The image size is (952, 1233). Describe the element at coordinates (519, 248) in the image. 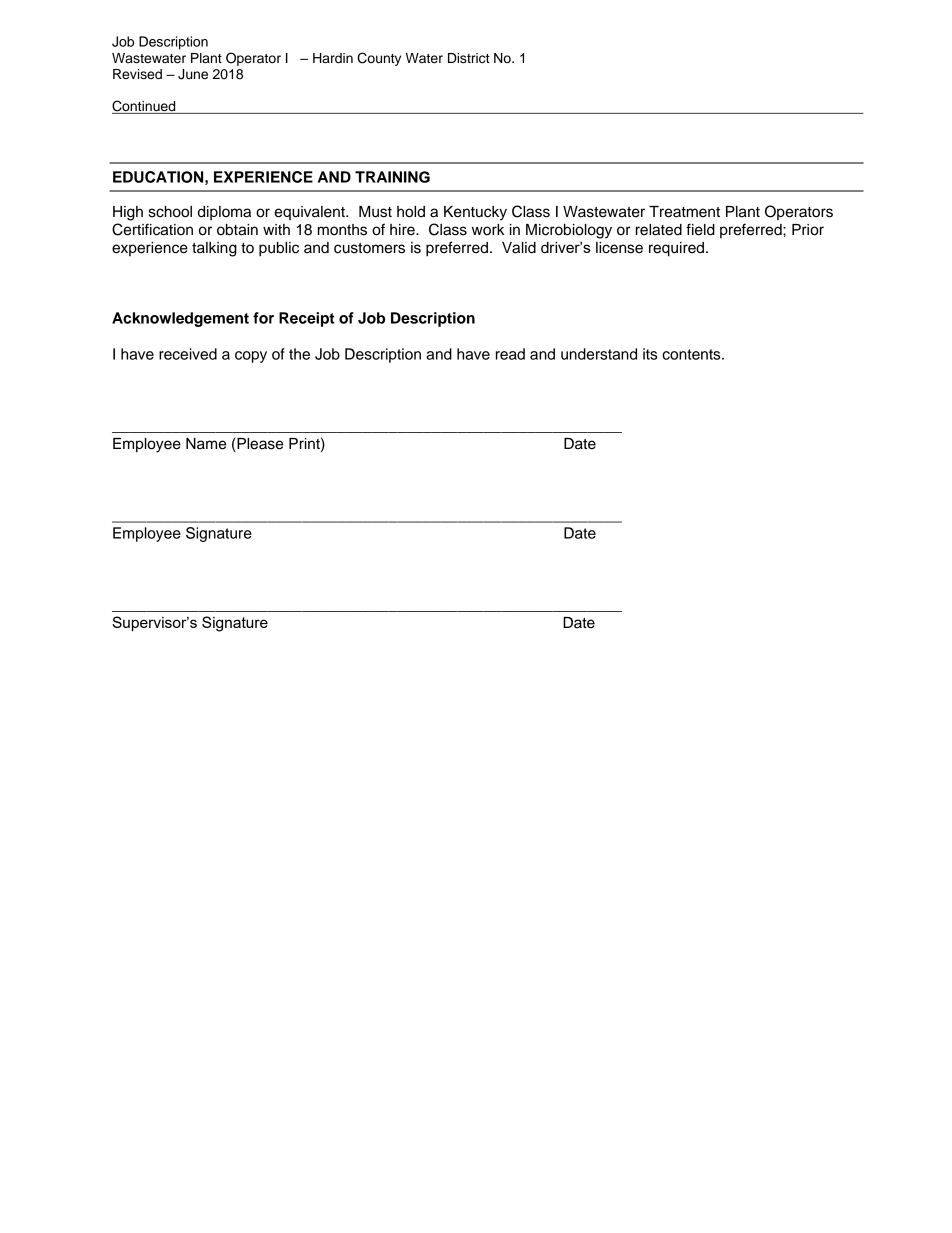

I see `Valid` at that location.
